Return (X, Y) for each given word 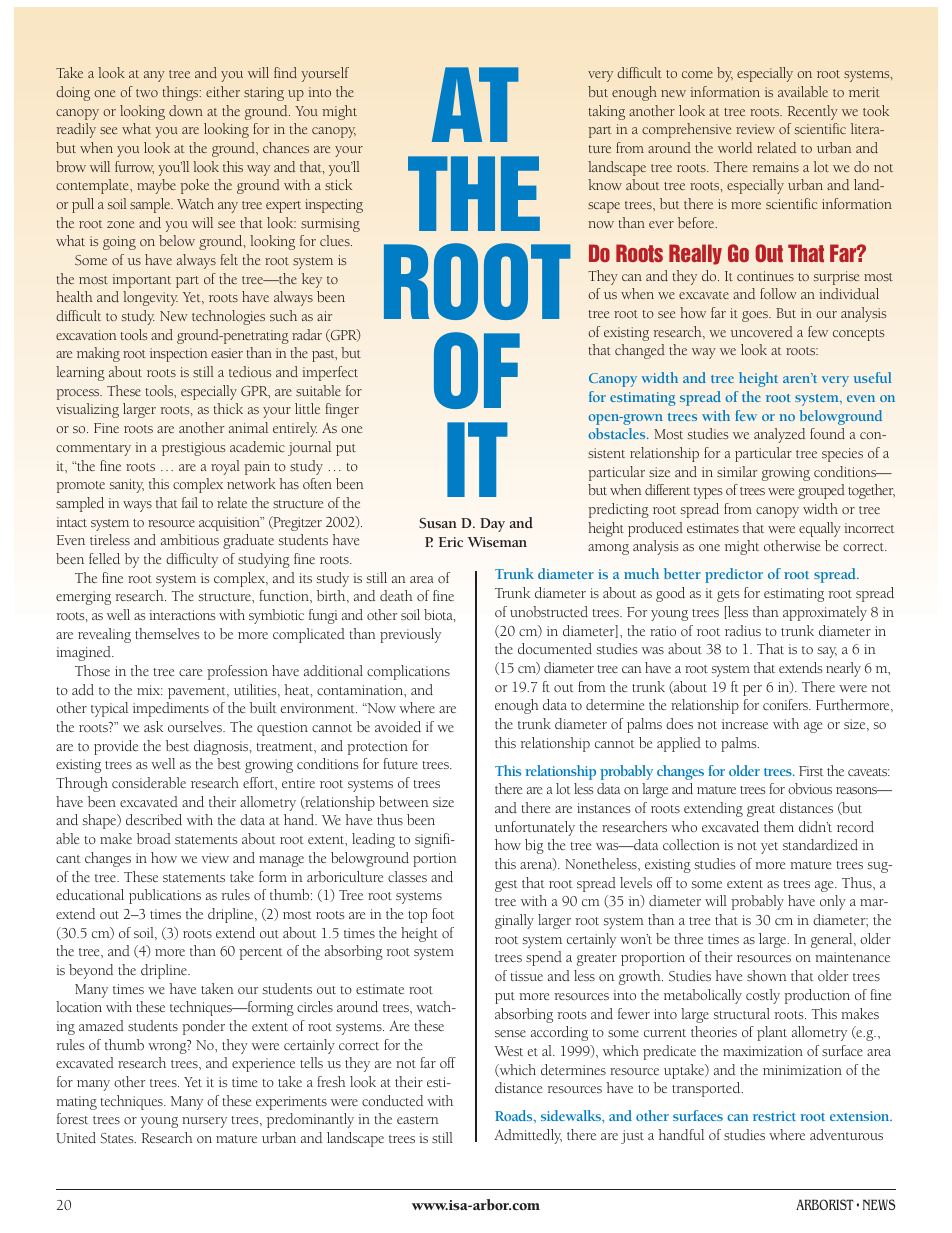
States (118, 1138)
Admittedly (528, 1136)
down (186, 110)
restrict (774, 1116)
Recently (813, 112)
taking (607, 112)
